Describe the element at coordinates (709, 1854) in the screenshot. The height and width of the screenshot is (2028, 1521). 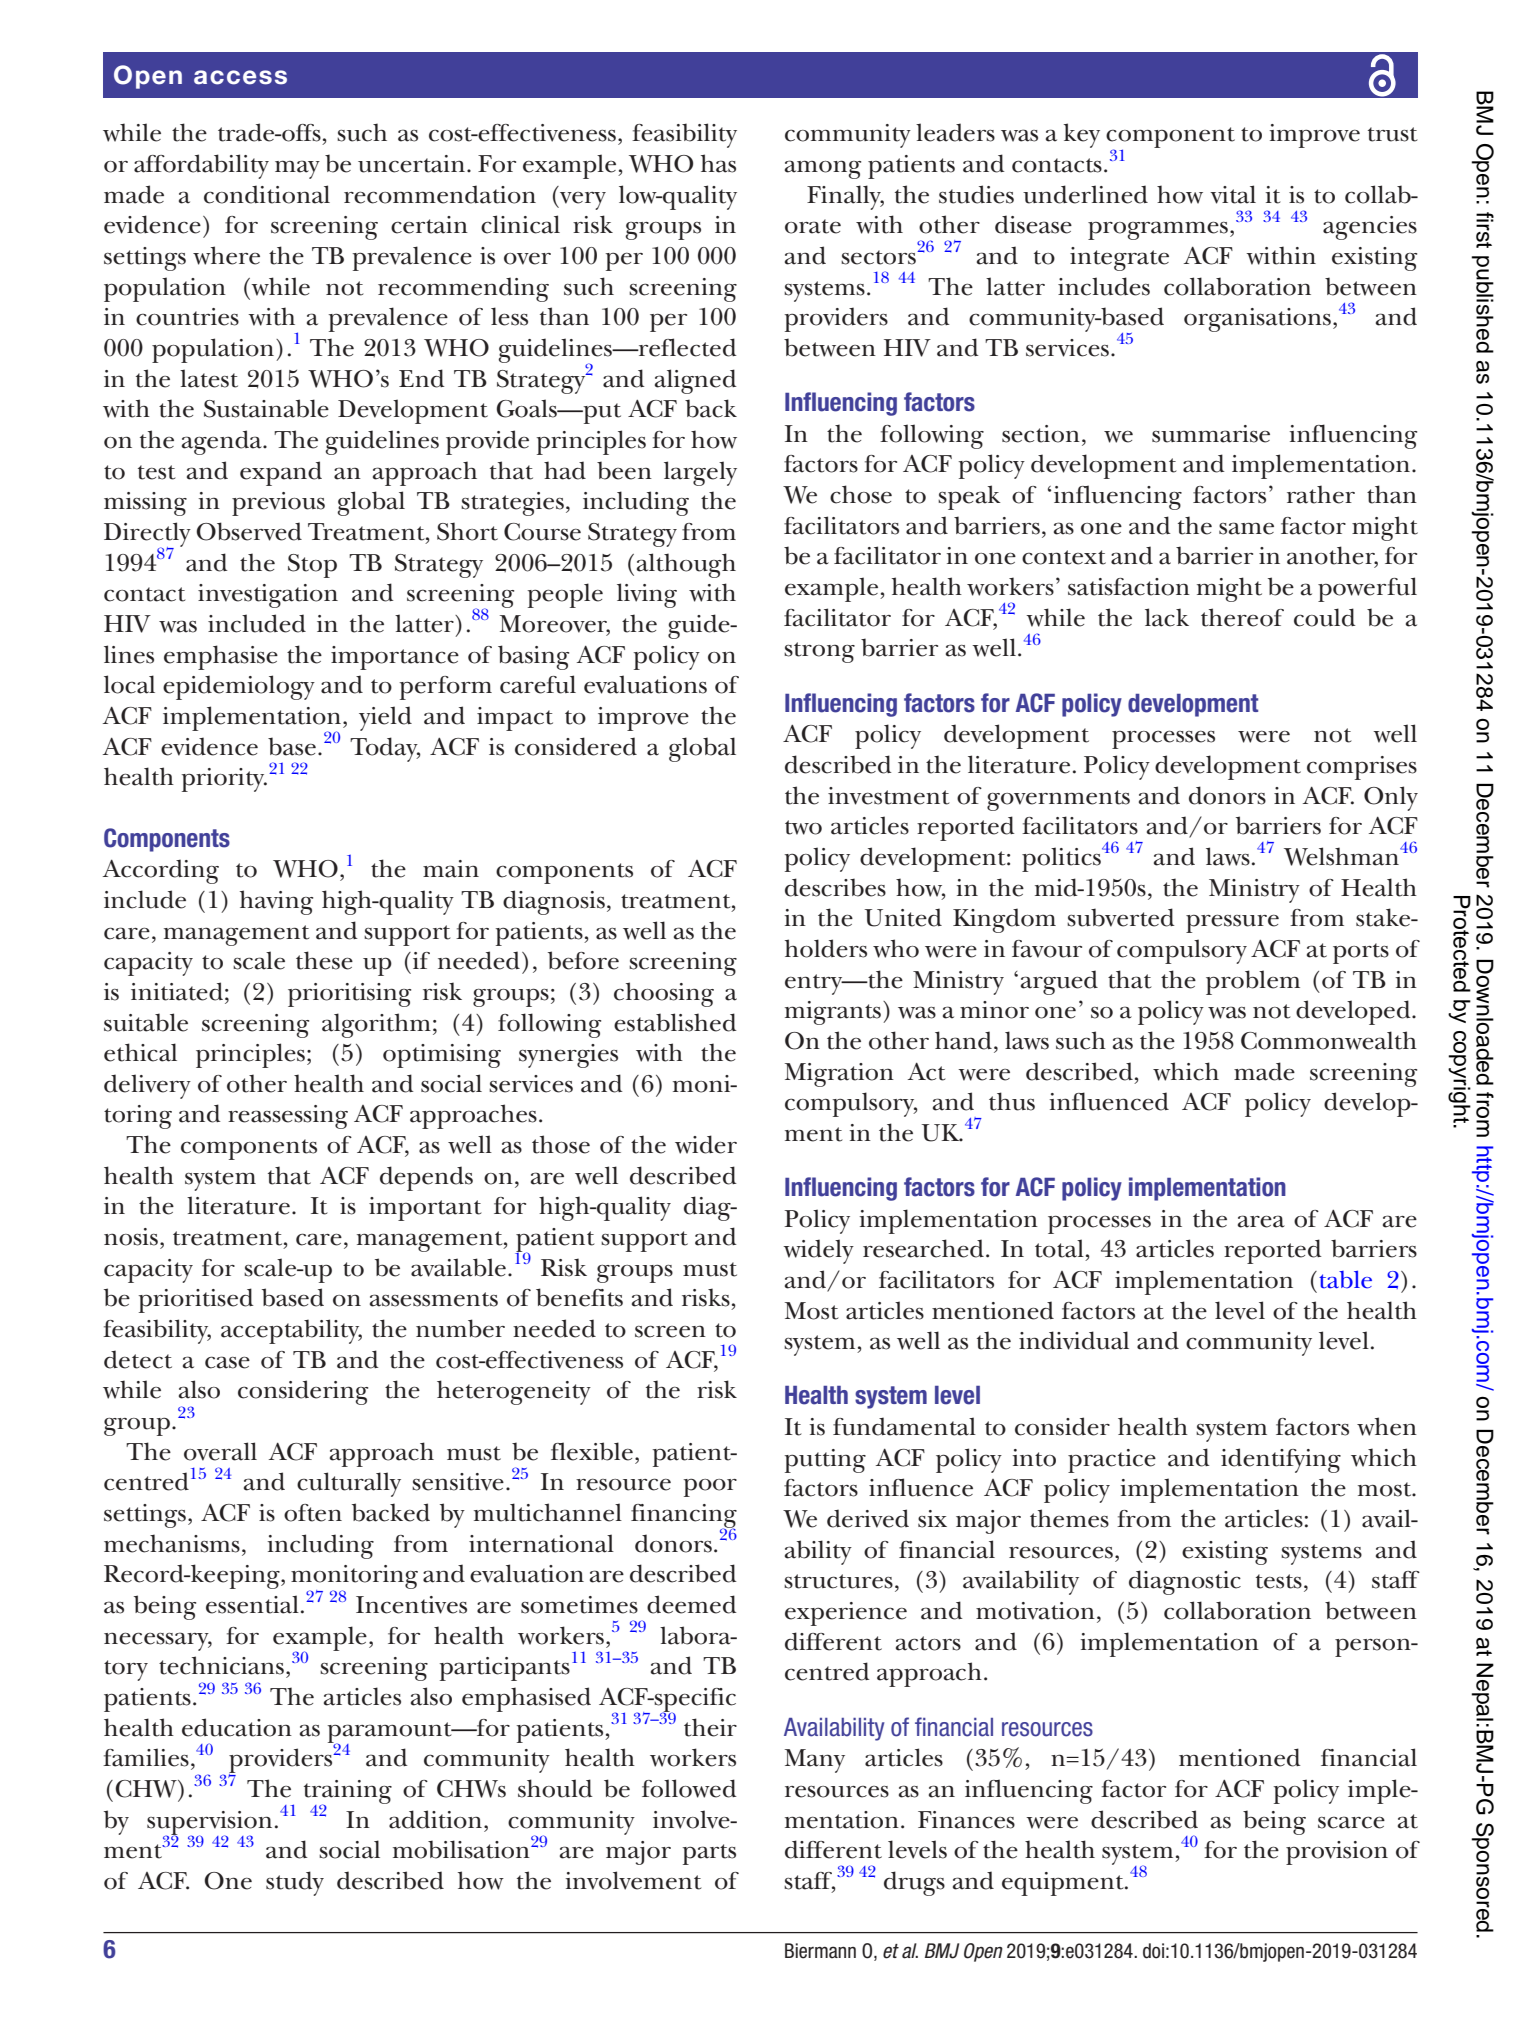
I see `parts` at that location.
